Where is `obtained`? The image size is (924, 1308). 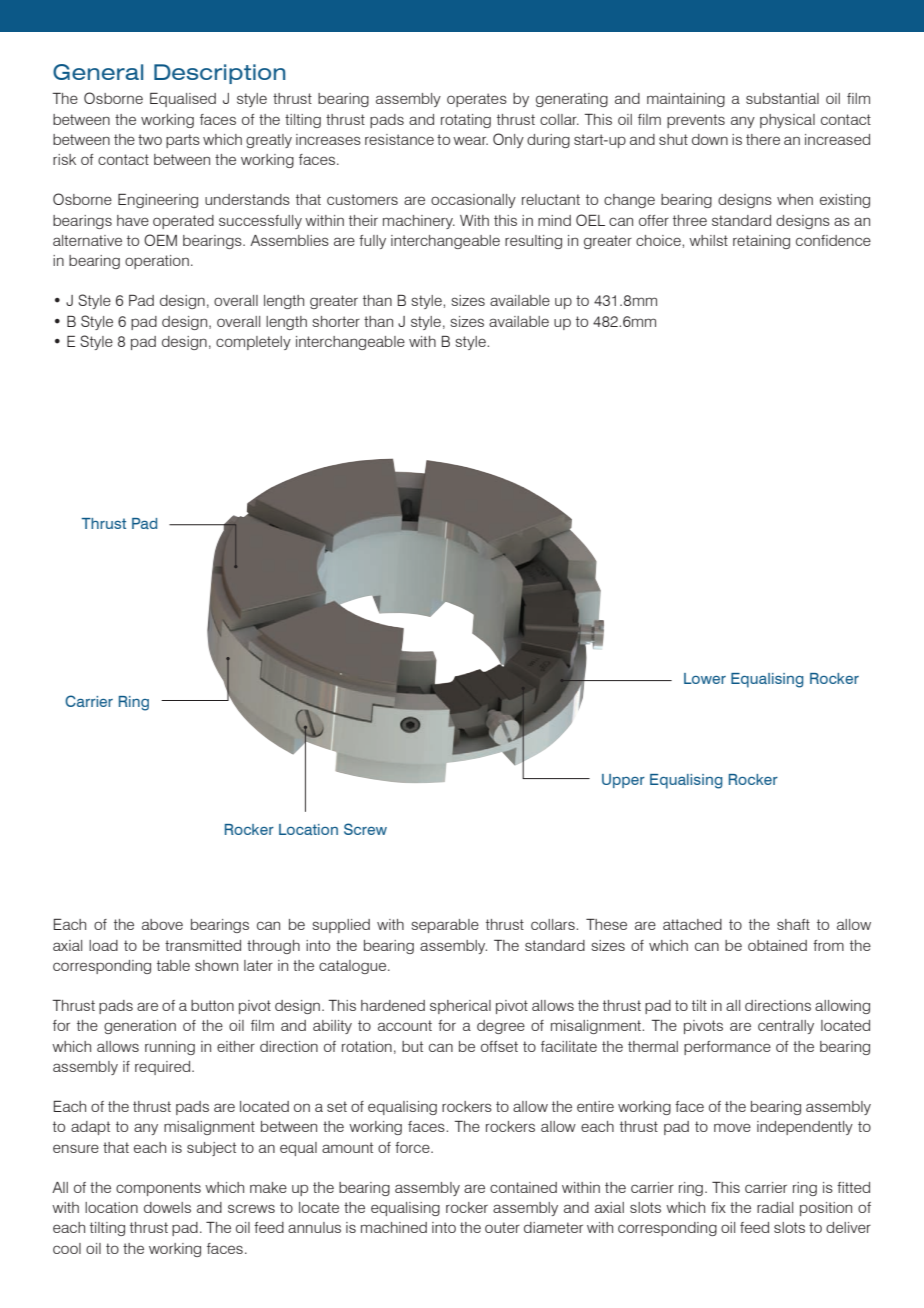 obtained is located at coordinates (777, 945).
